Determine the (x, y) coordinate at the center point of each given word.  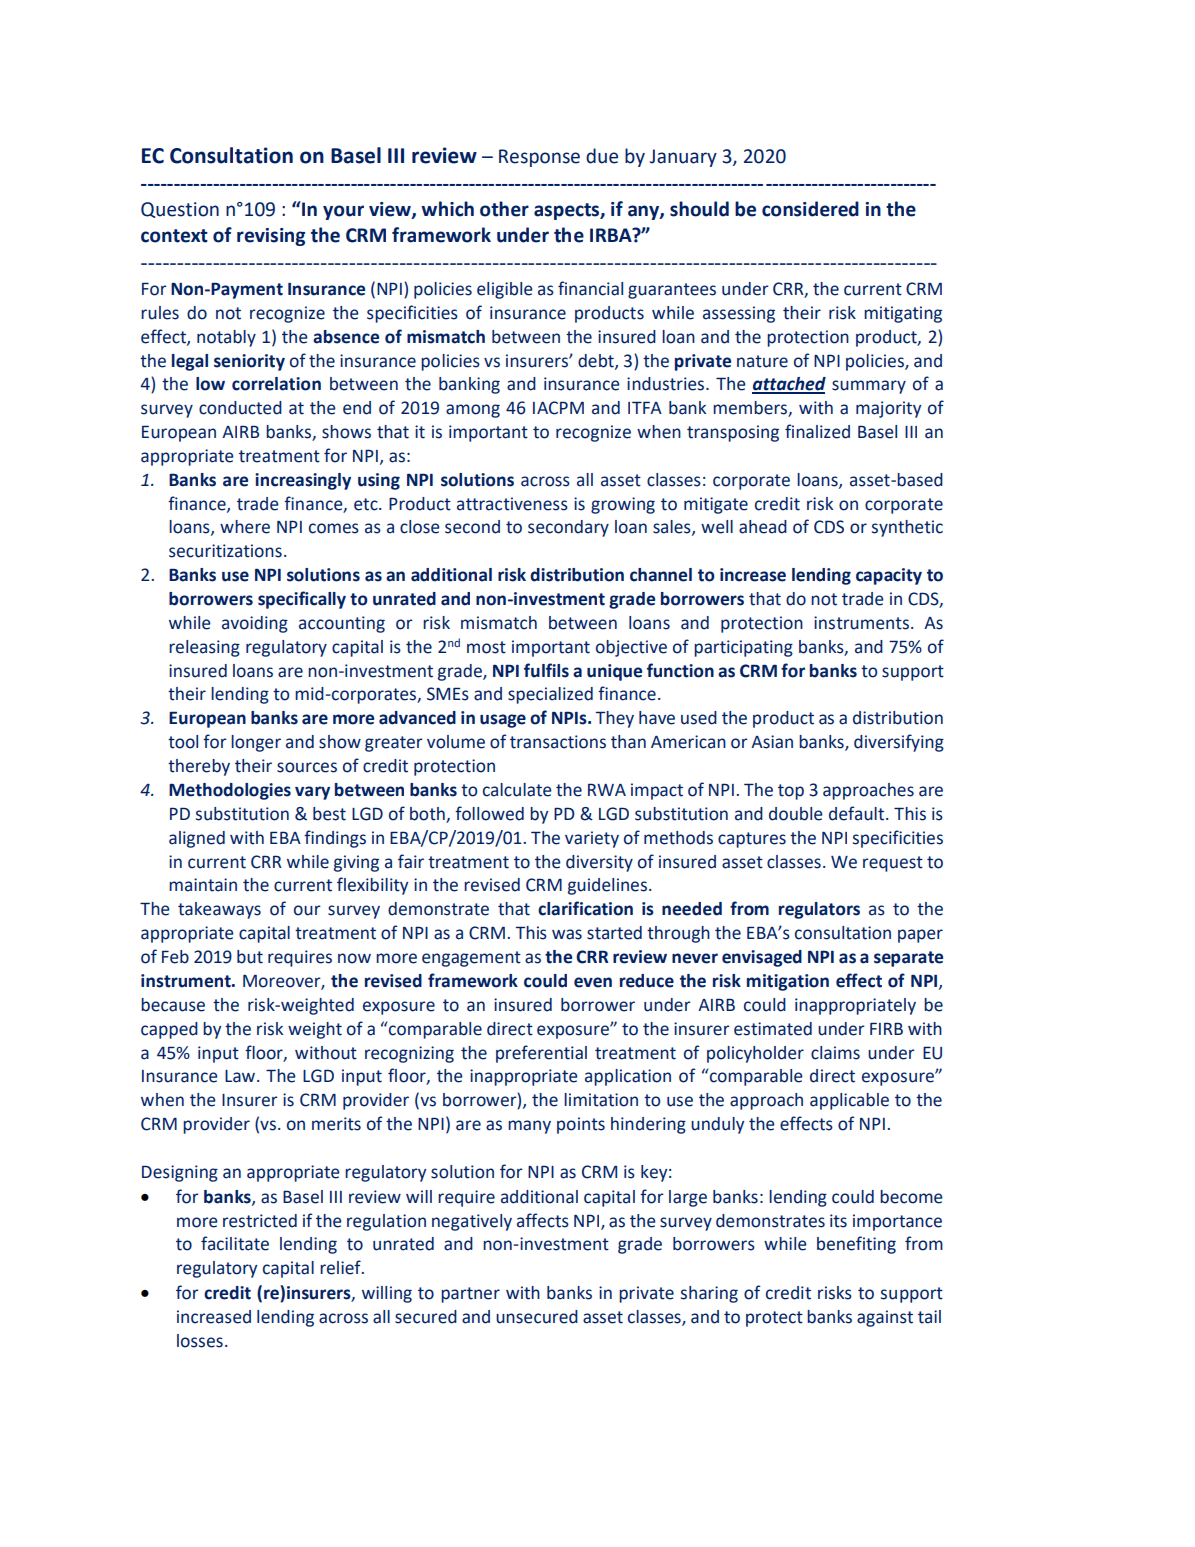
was (567, 934)
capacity (889, 576)
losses (200, 1341)
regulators (819, 910)
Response (539, 158)
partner (470, 1295)
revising (271, 237)
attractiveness (512, 504)
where (245, 527)
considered (810, 209)
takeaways (219, 910)
